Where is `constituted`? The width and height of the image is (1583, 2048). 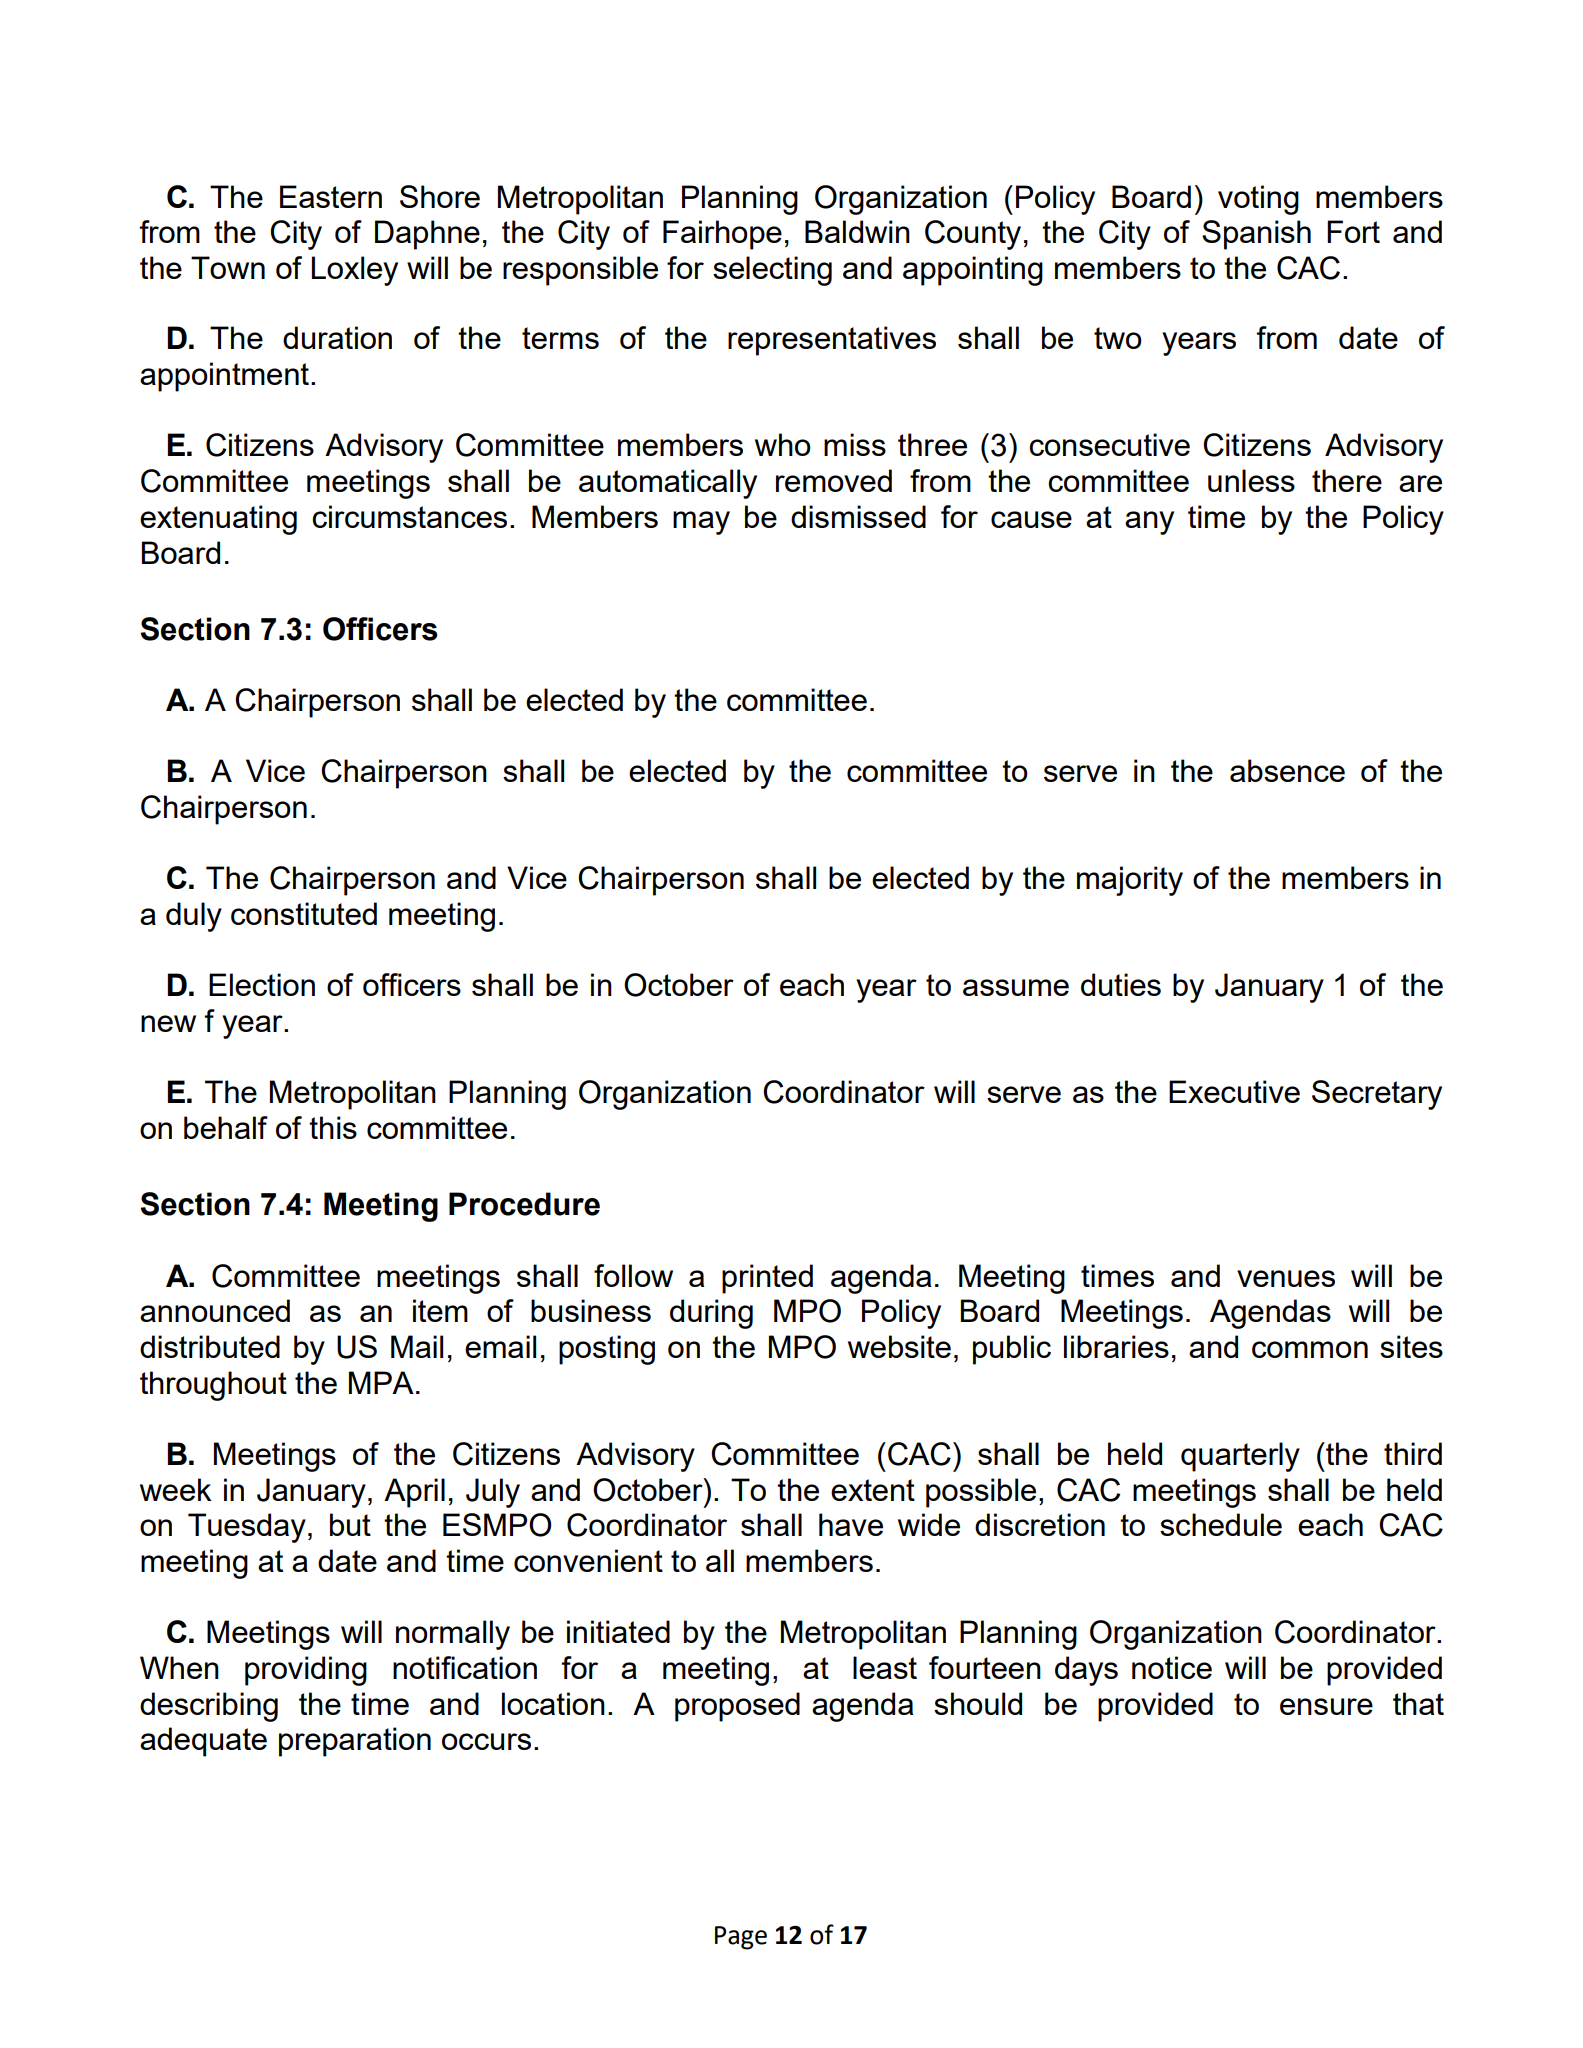
constituted is located at coordinates (304, 913).
